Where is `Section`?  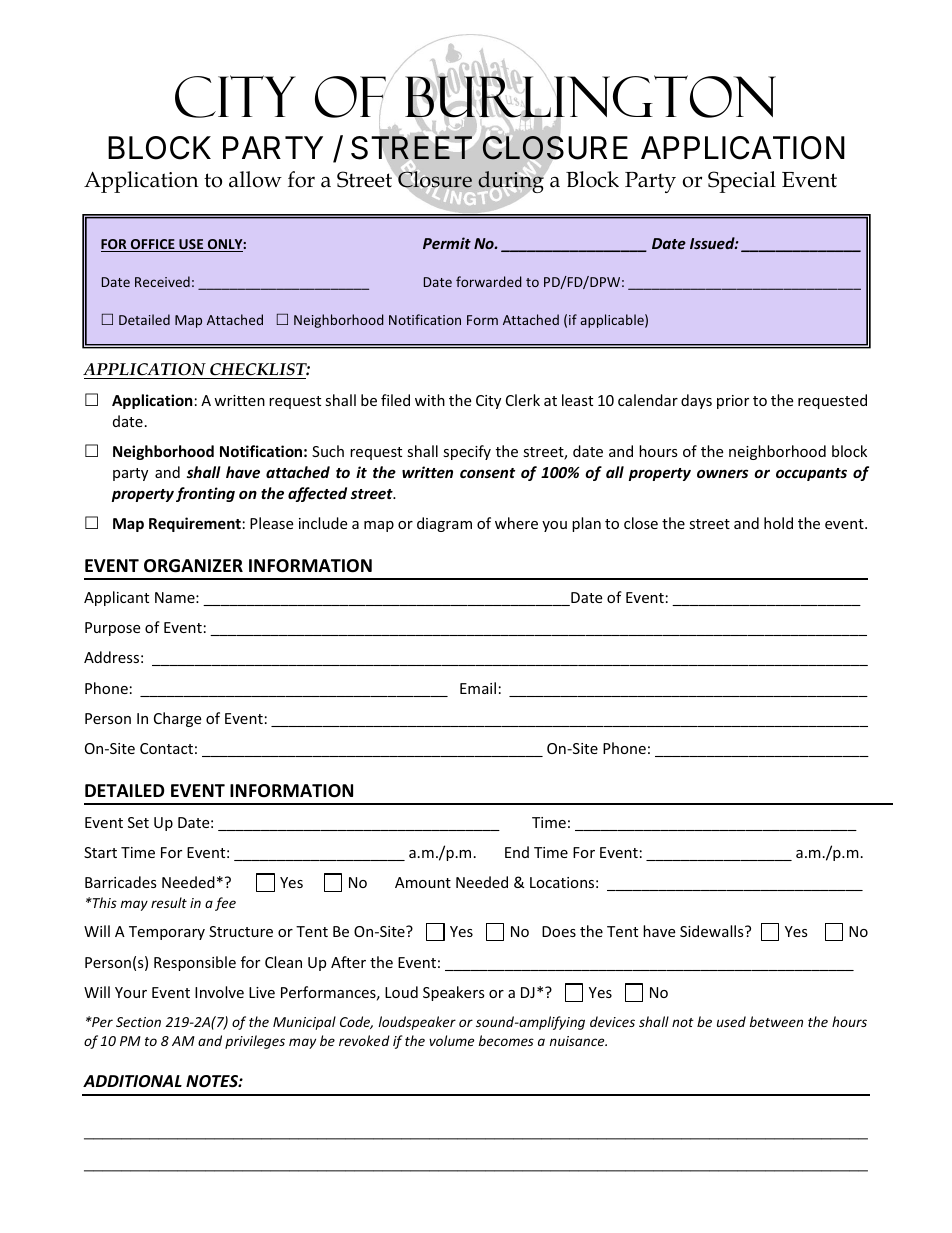 Section is located at coordinates (138, 1022).
